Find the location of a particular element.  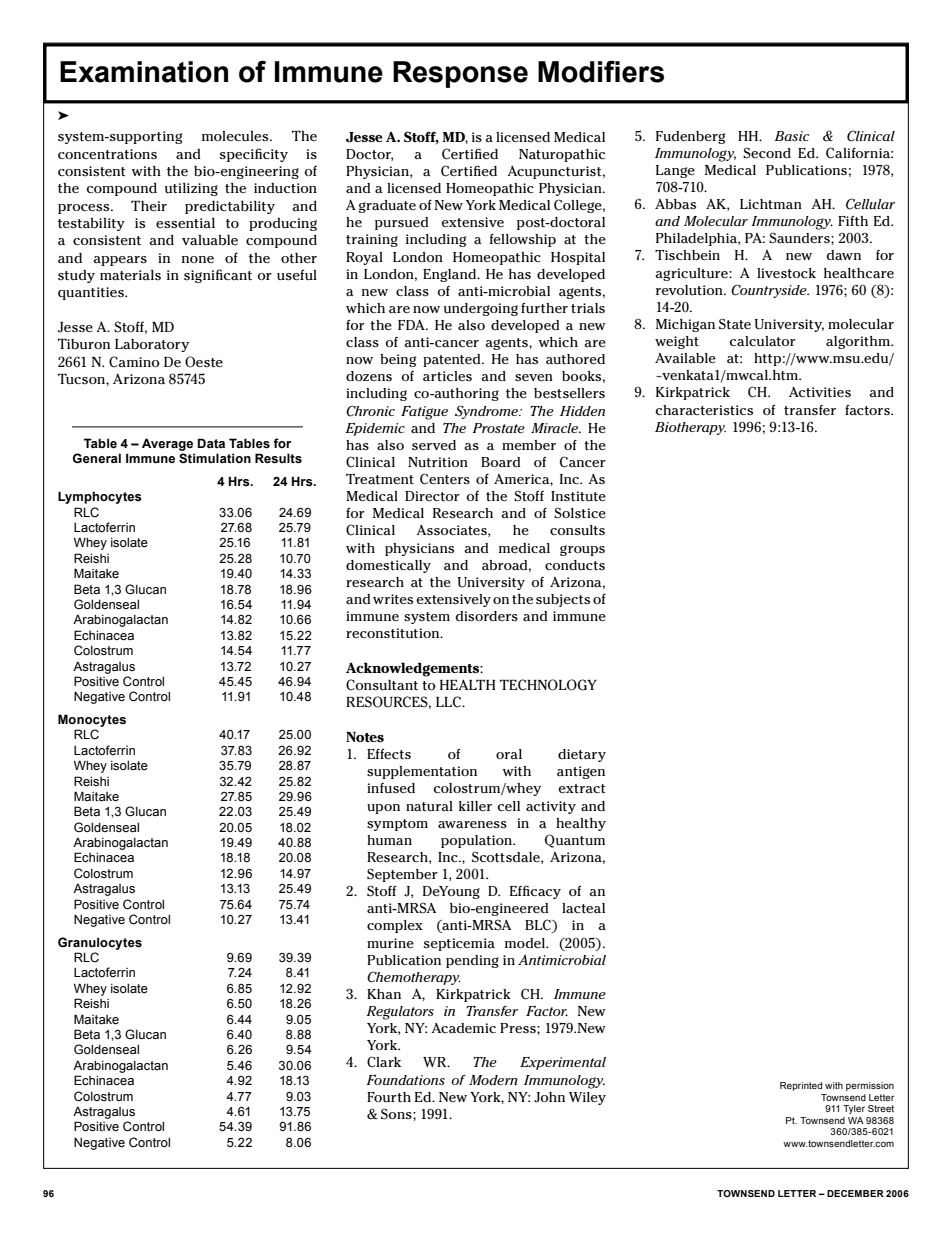

Response is located at coordinates (460, 74).
